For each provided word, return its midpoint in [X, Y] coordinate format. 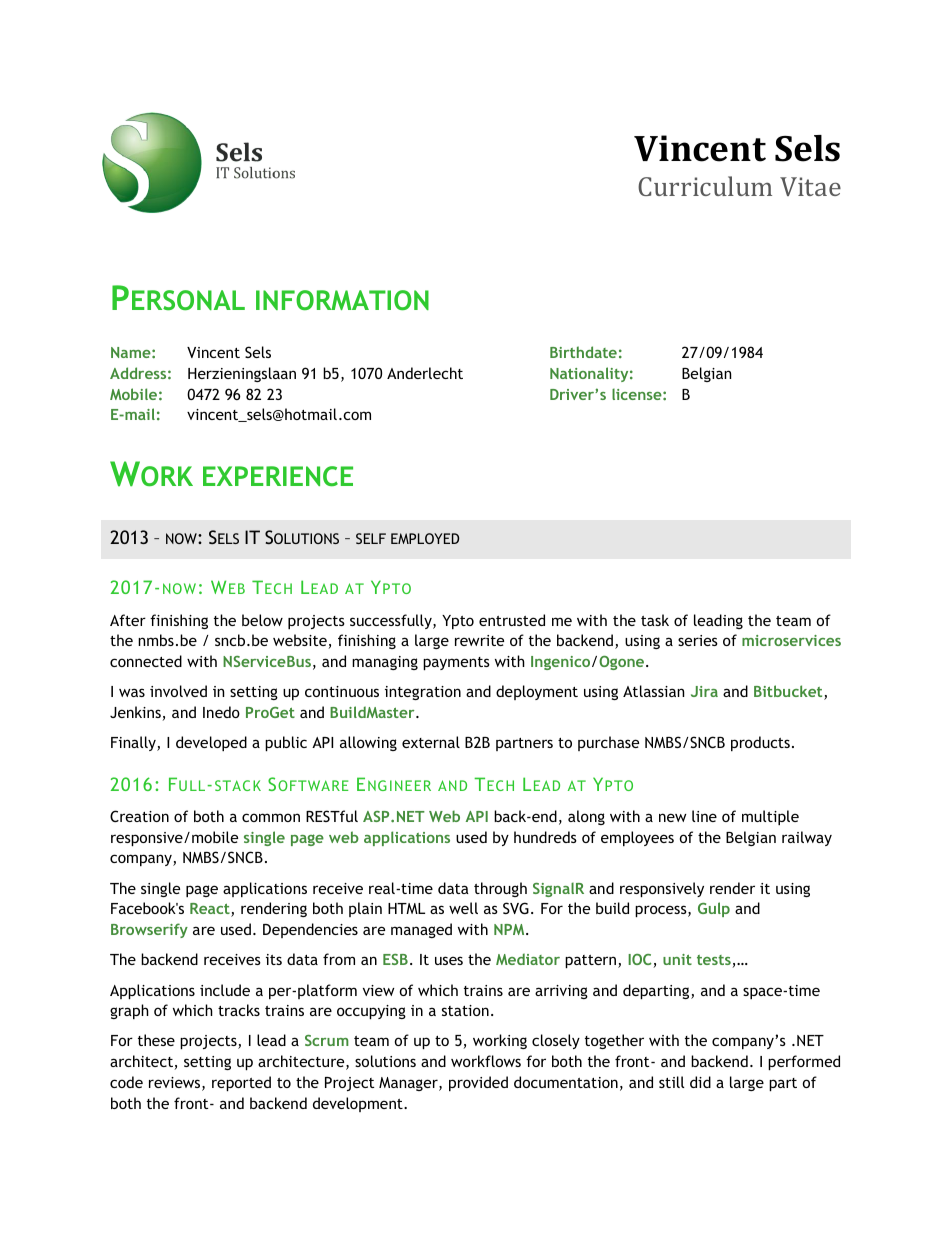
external [431, 742]
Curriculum [705, 186]
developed [211, 743]
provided [478, 1083]
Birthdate [583, 352]
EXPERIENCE [278, 476]
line [704, 816]
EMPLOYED [425, 538]
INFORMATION [342, 300]
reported [241, 1083]
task [655, 620]
